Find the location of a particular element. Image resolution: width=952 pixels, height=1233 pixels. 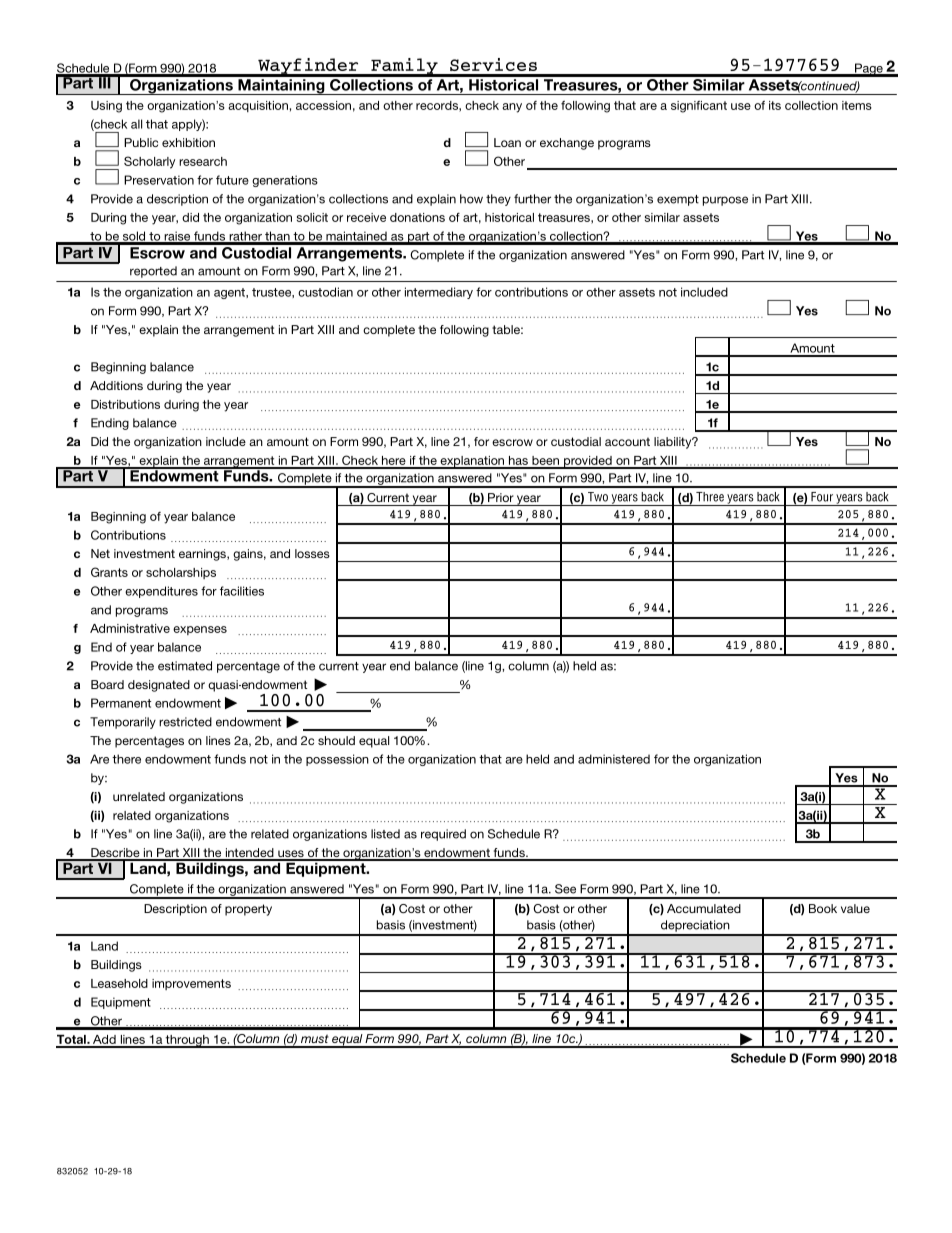

account is located at coordinates (627, 441).
